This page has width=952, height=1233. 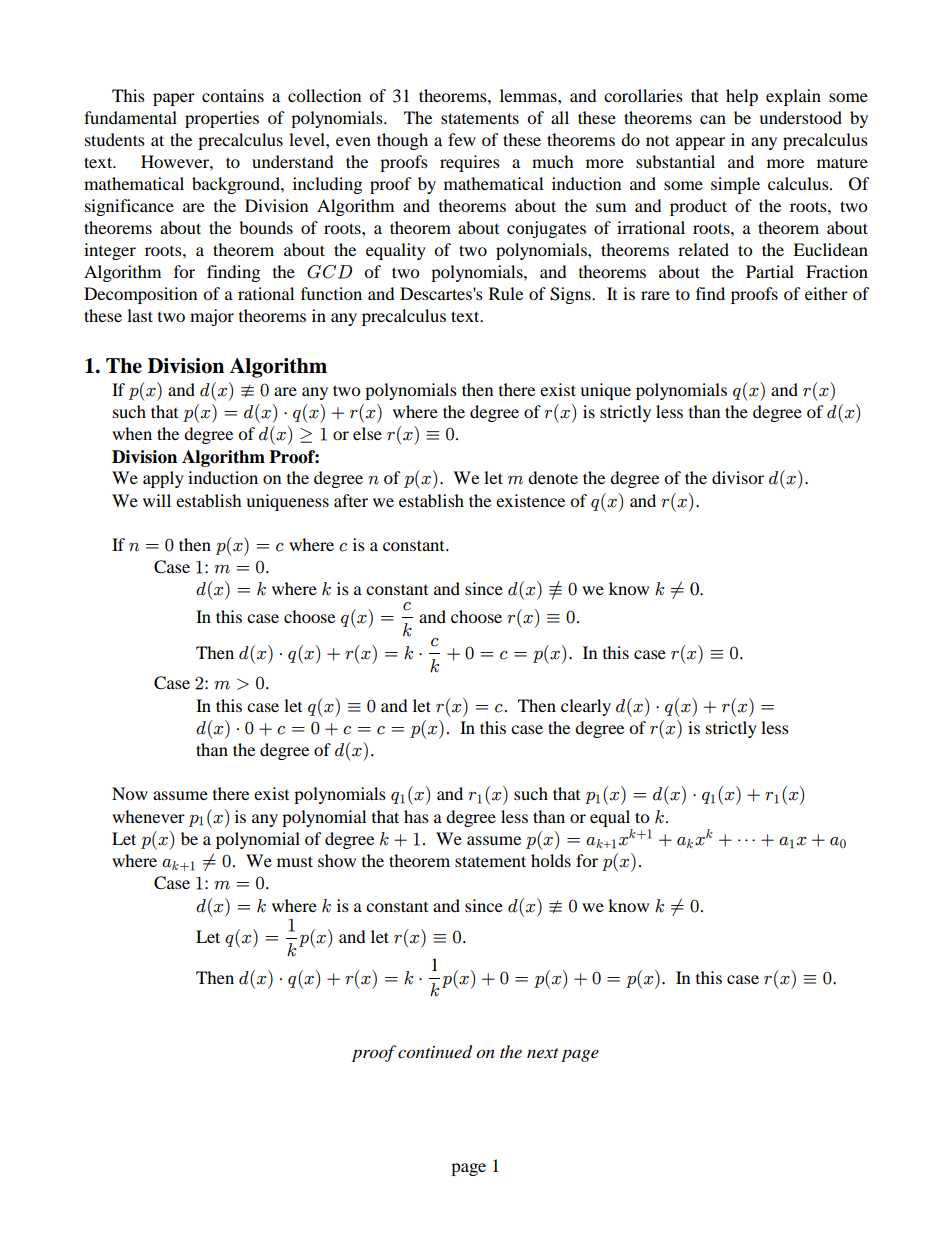 What do you see at coordinates (462, 139) in the page?
I see `few` at bounding box center [462, 139].
